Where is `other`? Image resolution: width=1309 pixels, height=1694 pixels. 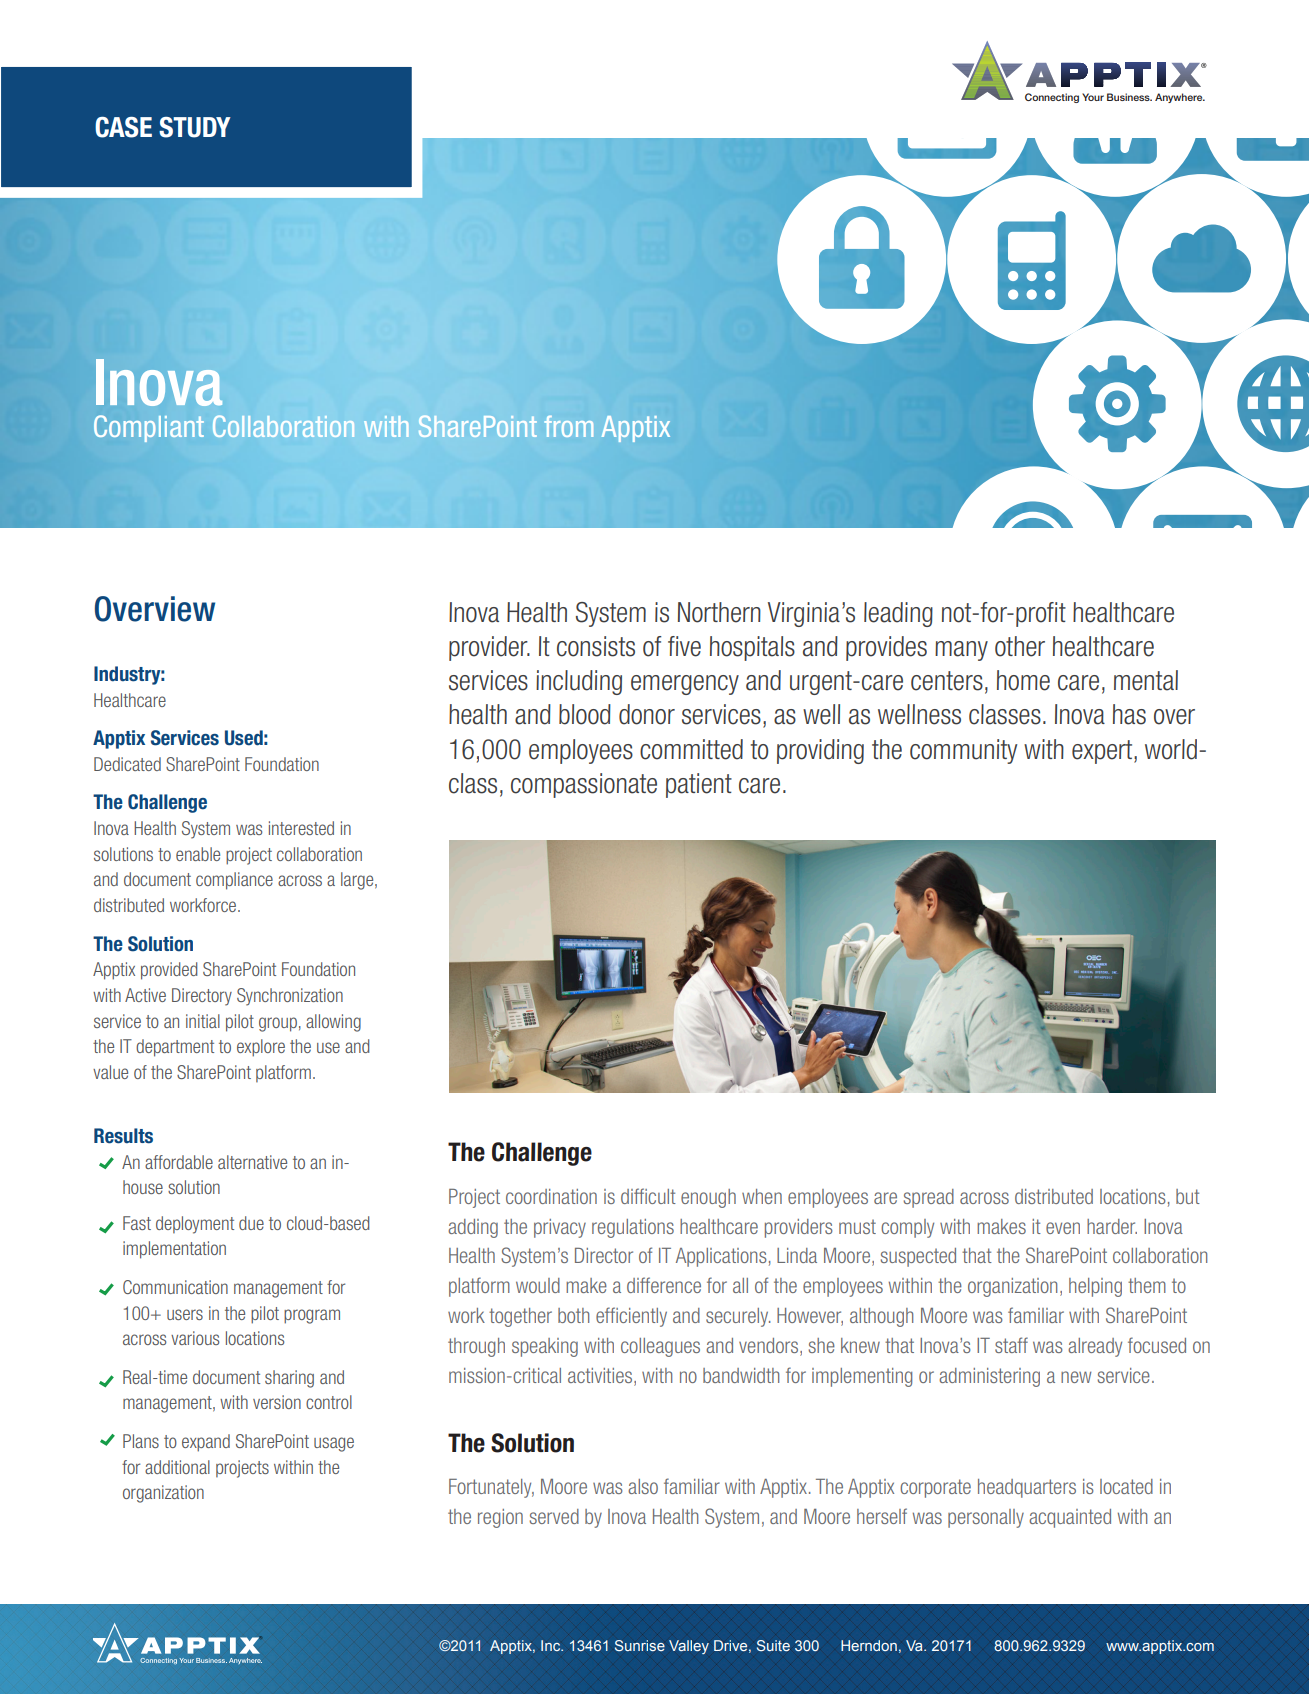
other is located at coordinates (1020, 646).
